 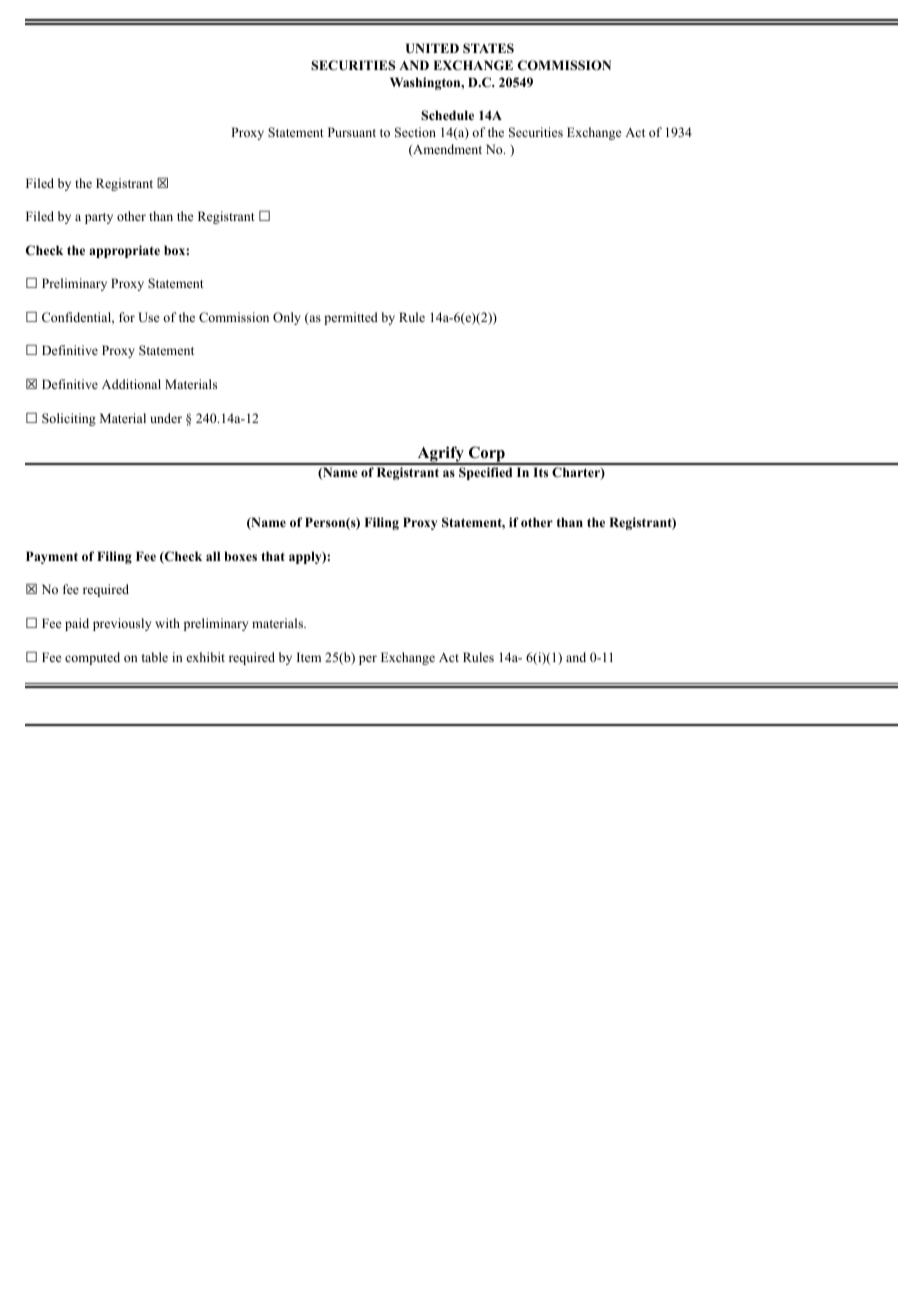 I want to click on permitted, so click(x=351, y=318).
